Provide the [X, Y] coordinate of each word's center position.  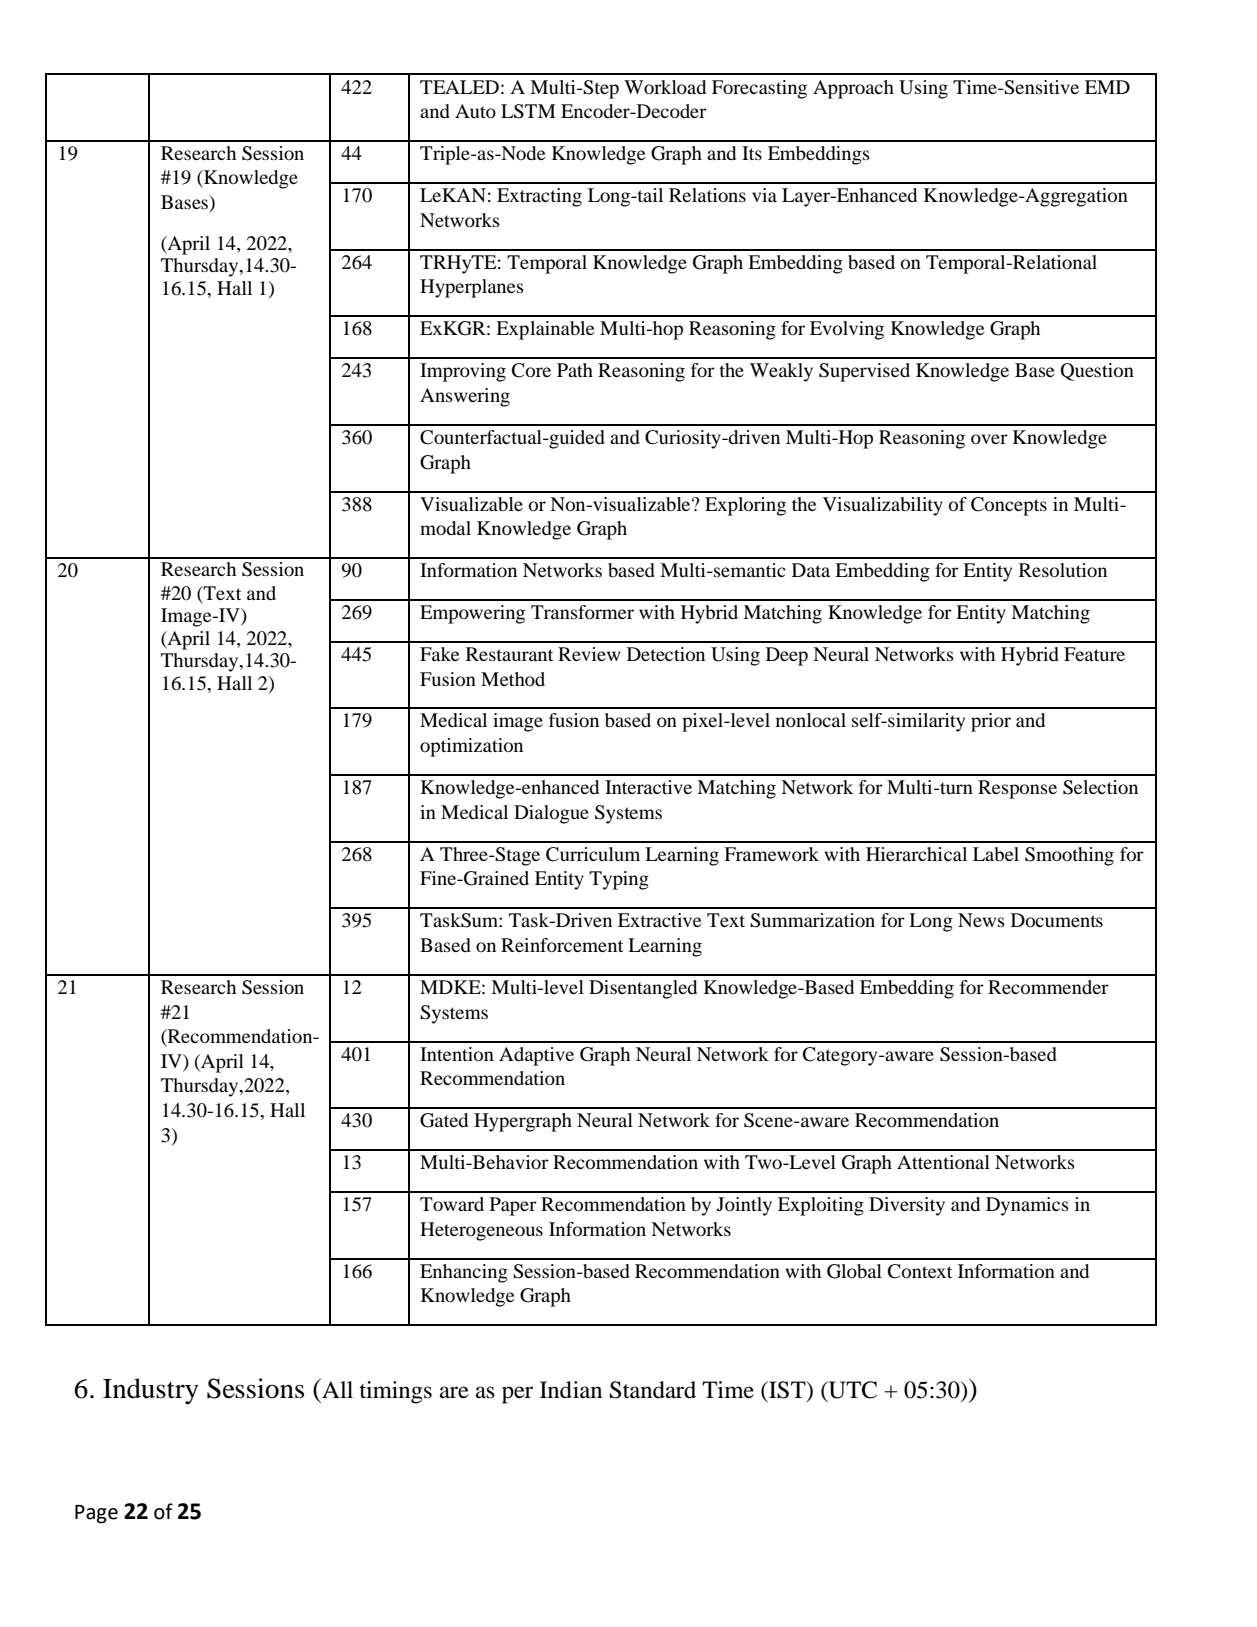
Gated [444, 1120]
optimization [471, 747]
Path [575, 370]
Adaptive [536, 1056]
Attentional [943, 1162]
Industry [151, 1391]
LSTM [528, 111]
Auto [475, 111]
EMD [1107, 87]
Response [1017, 789]
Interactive [648, 787]
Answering [465, 397]
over [989, 439]
